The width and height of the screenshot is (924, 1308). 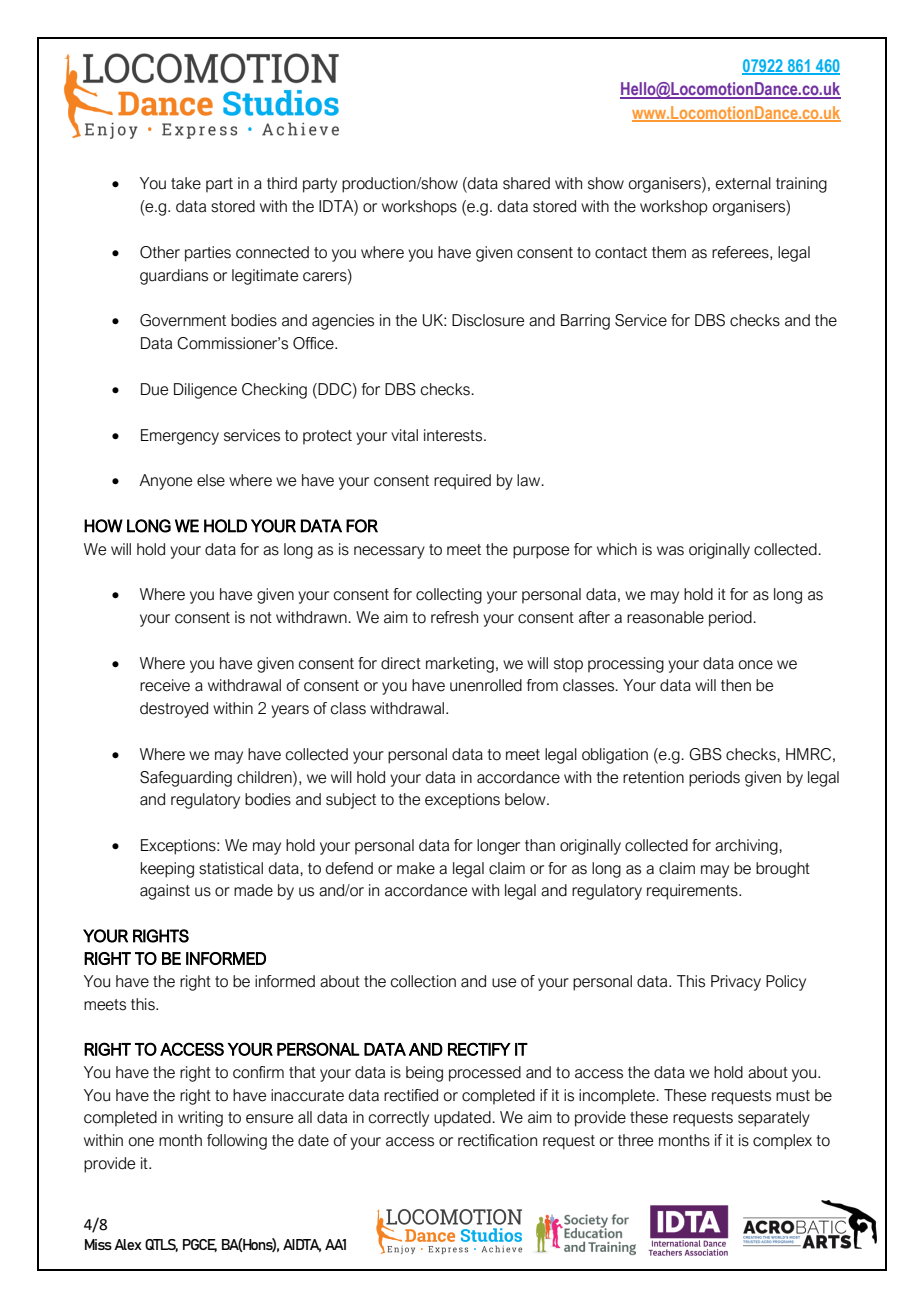 What do you see at coordinates (174, 710) in the screenshot?
I see `destroyed` at bounding box center [174, 710].
